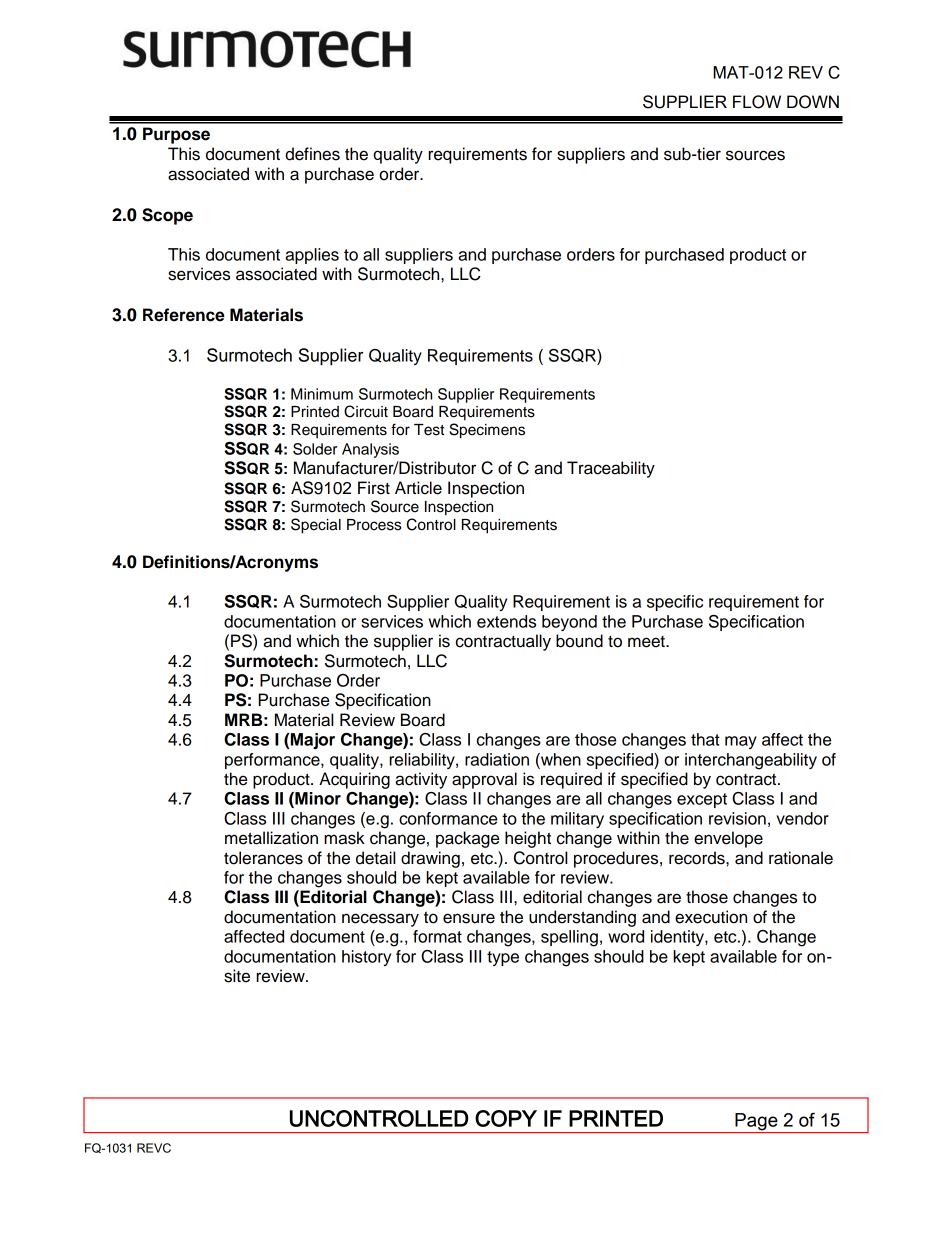 The height and width of the screenshot is (1233, 952). Describe the element at coordinates (756, 1123) in the screenshot. I see `Page` at that location.
